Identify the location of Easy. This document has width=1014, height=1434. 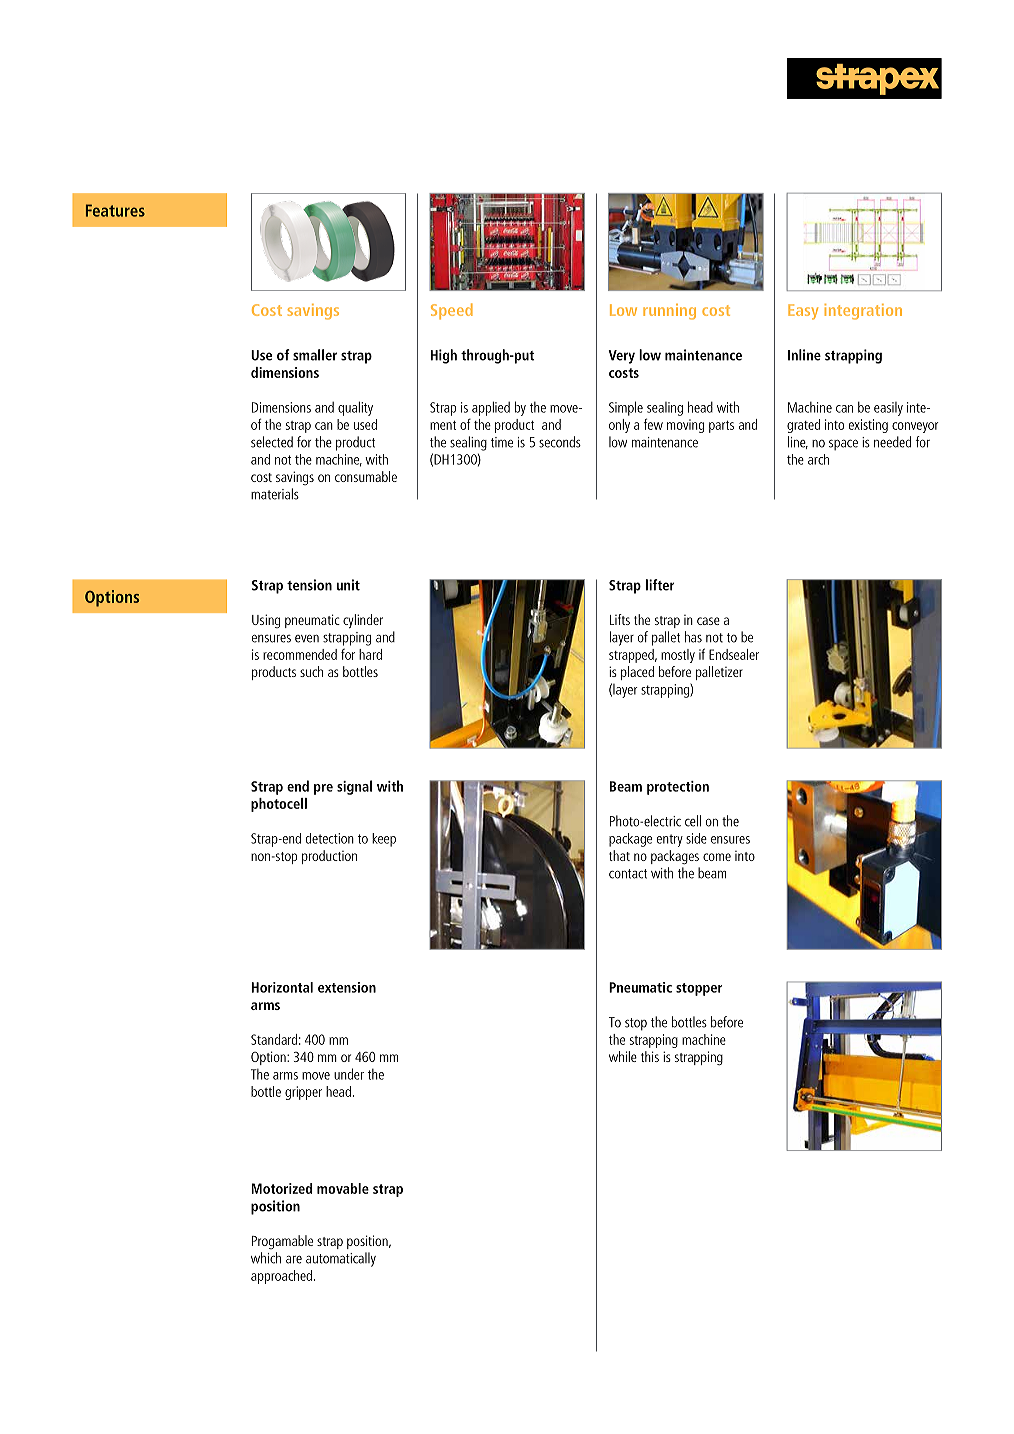
(803, 312).
